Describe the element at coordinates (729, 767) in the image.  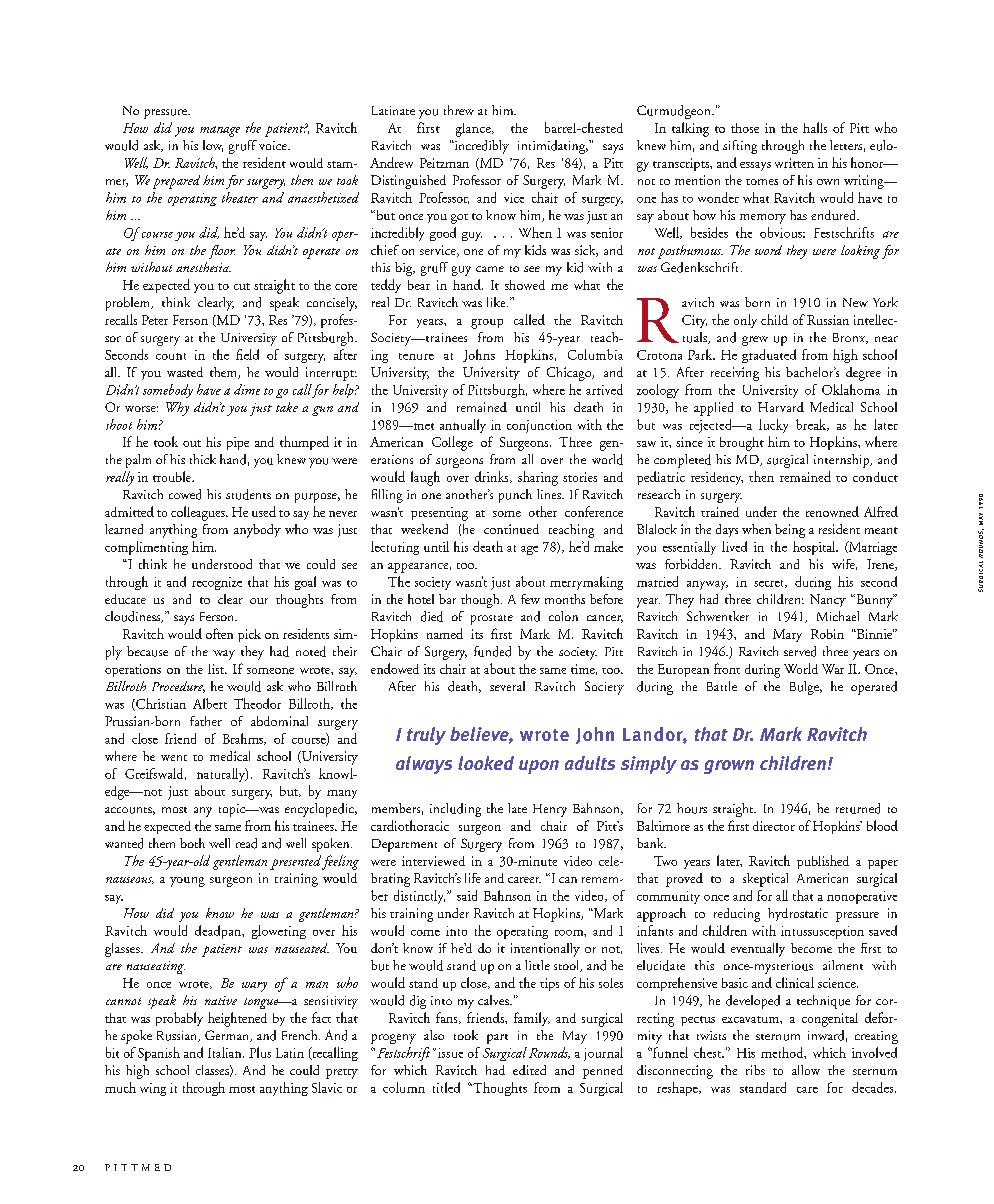
I see `grown` at that location.
